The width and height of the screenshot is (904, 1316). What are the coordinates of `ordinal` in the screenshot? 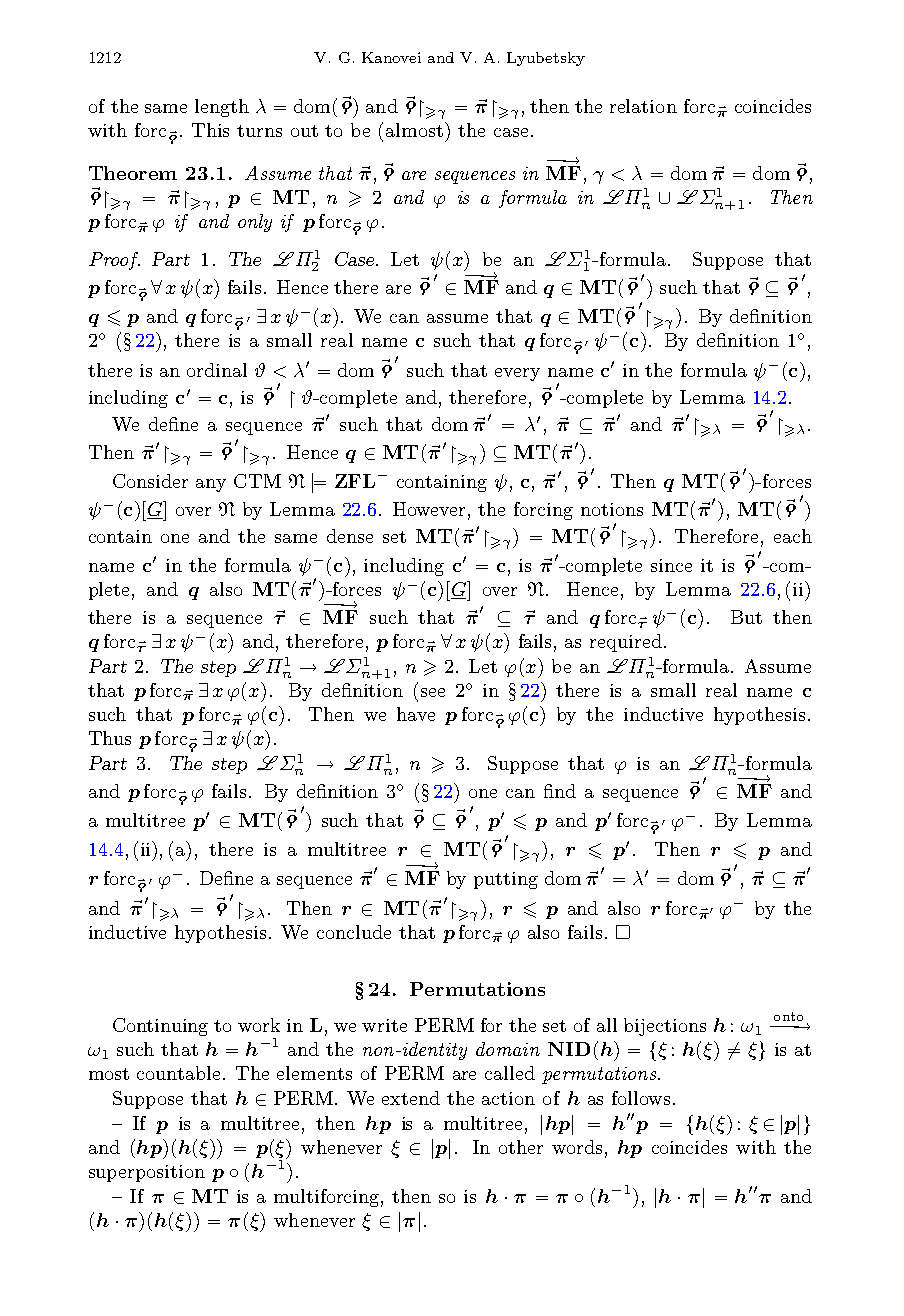 It's located at (217, 370).
